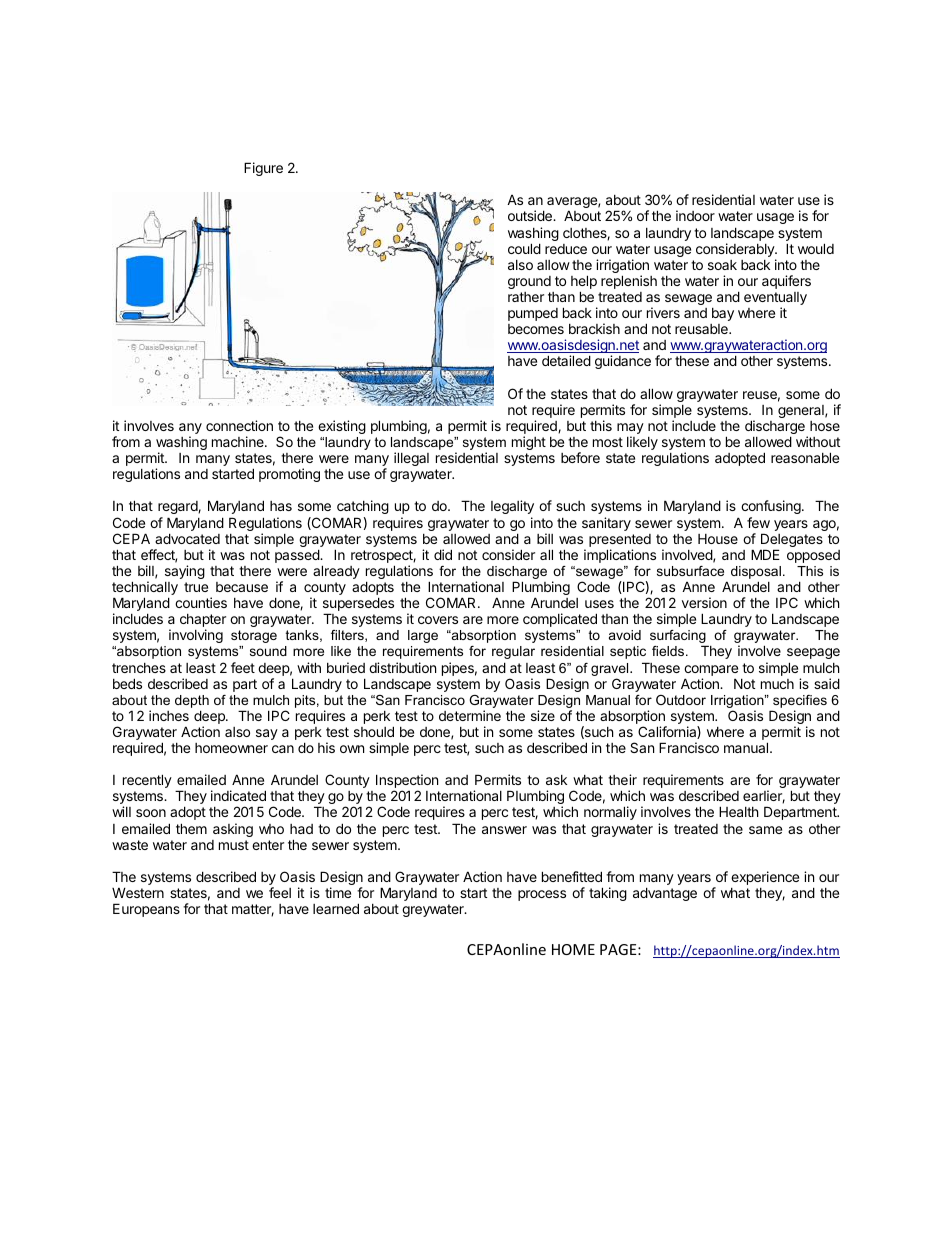 The image size is (952, 1233). Describe the element at coordinates (138, 893) in the image. I see `Western` at that location.
